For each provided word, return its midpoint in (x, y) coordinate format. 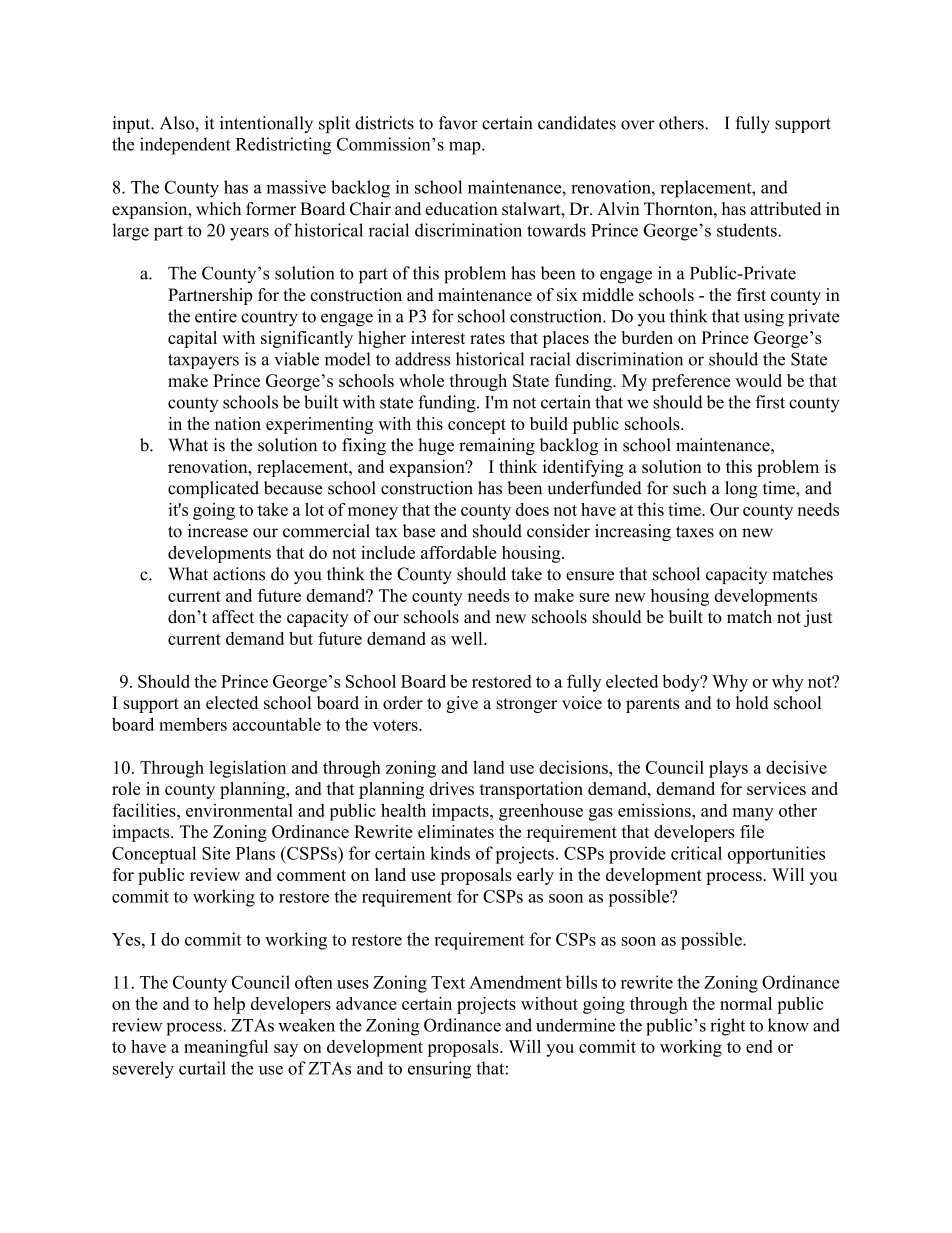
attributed (785, 209)
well (468, 638)
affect (233, 617)
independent (185, 146)
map (466, 148)
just (818, 618)
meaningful (226, 1048)
